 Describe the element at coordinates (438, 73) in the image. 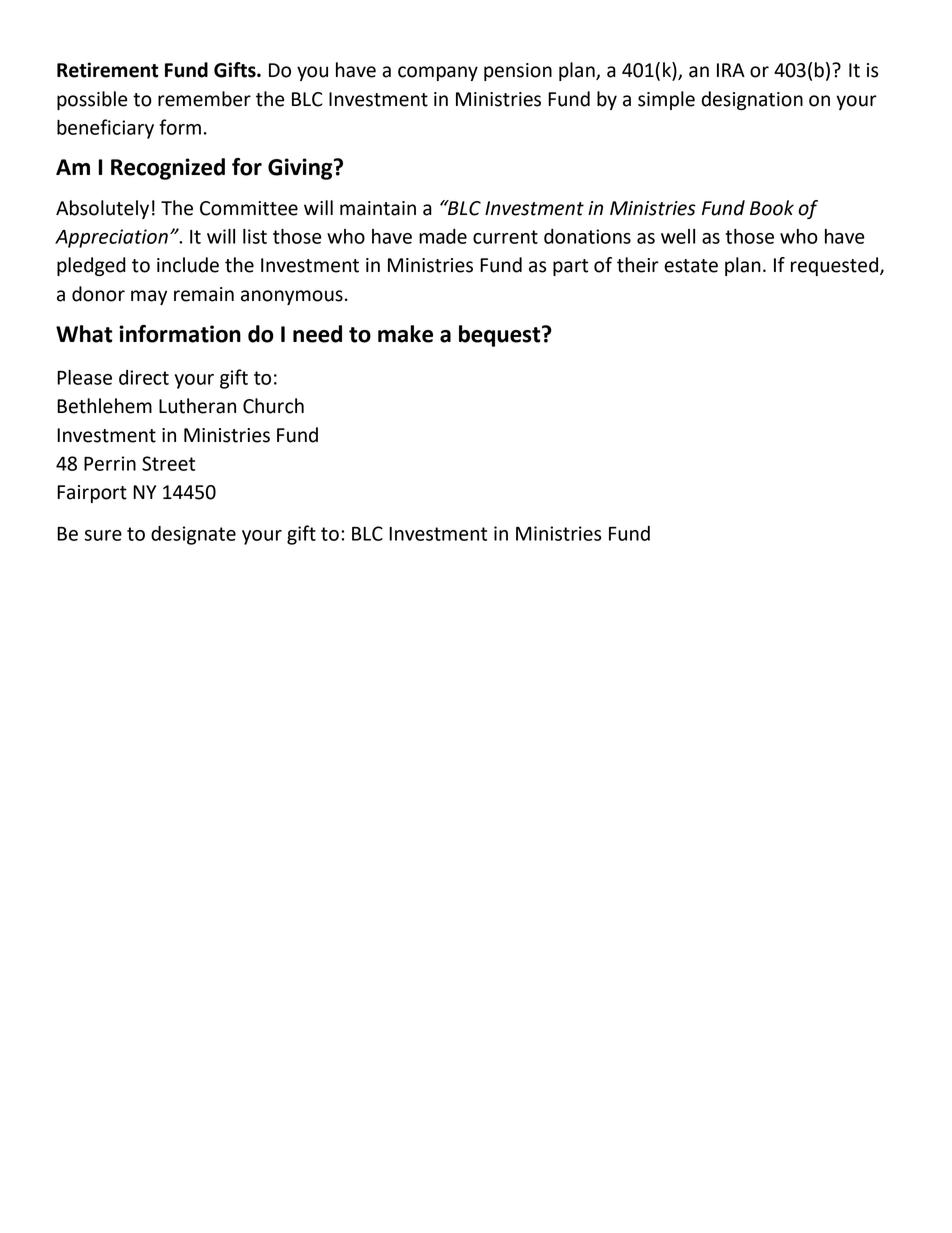

I see `company` at that location.
